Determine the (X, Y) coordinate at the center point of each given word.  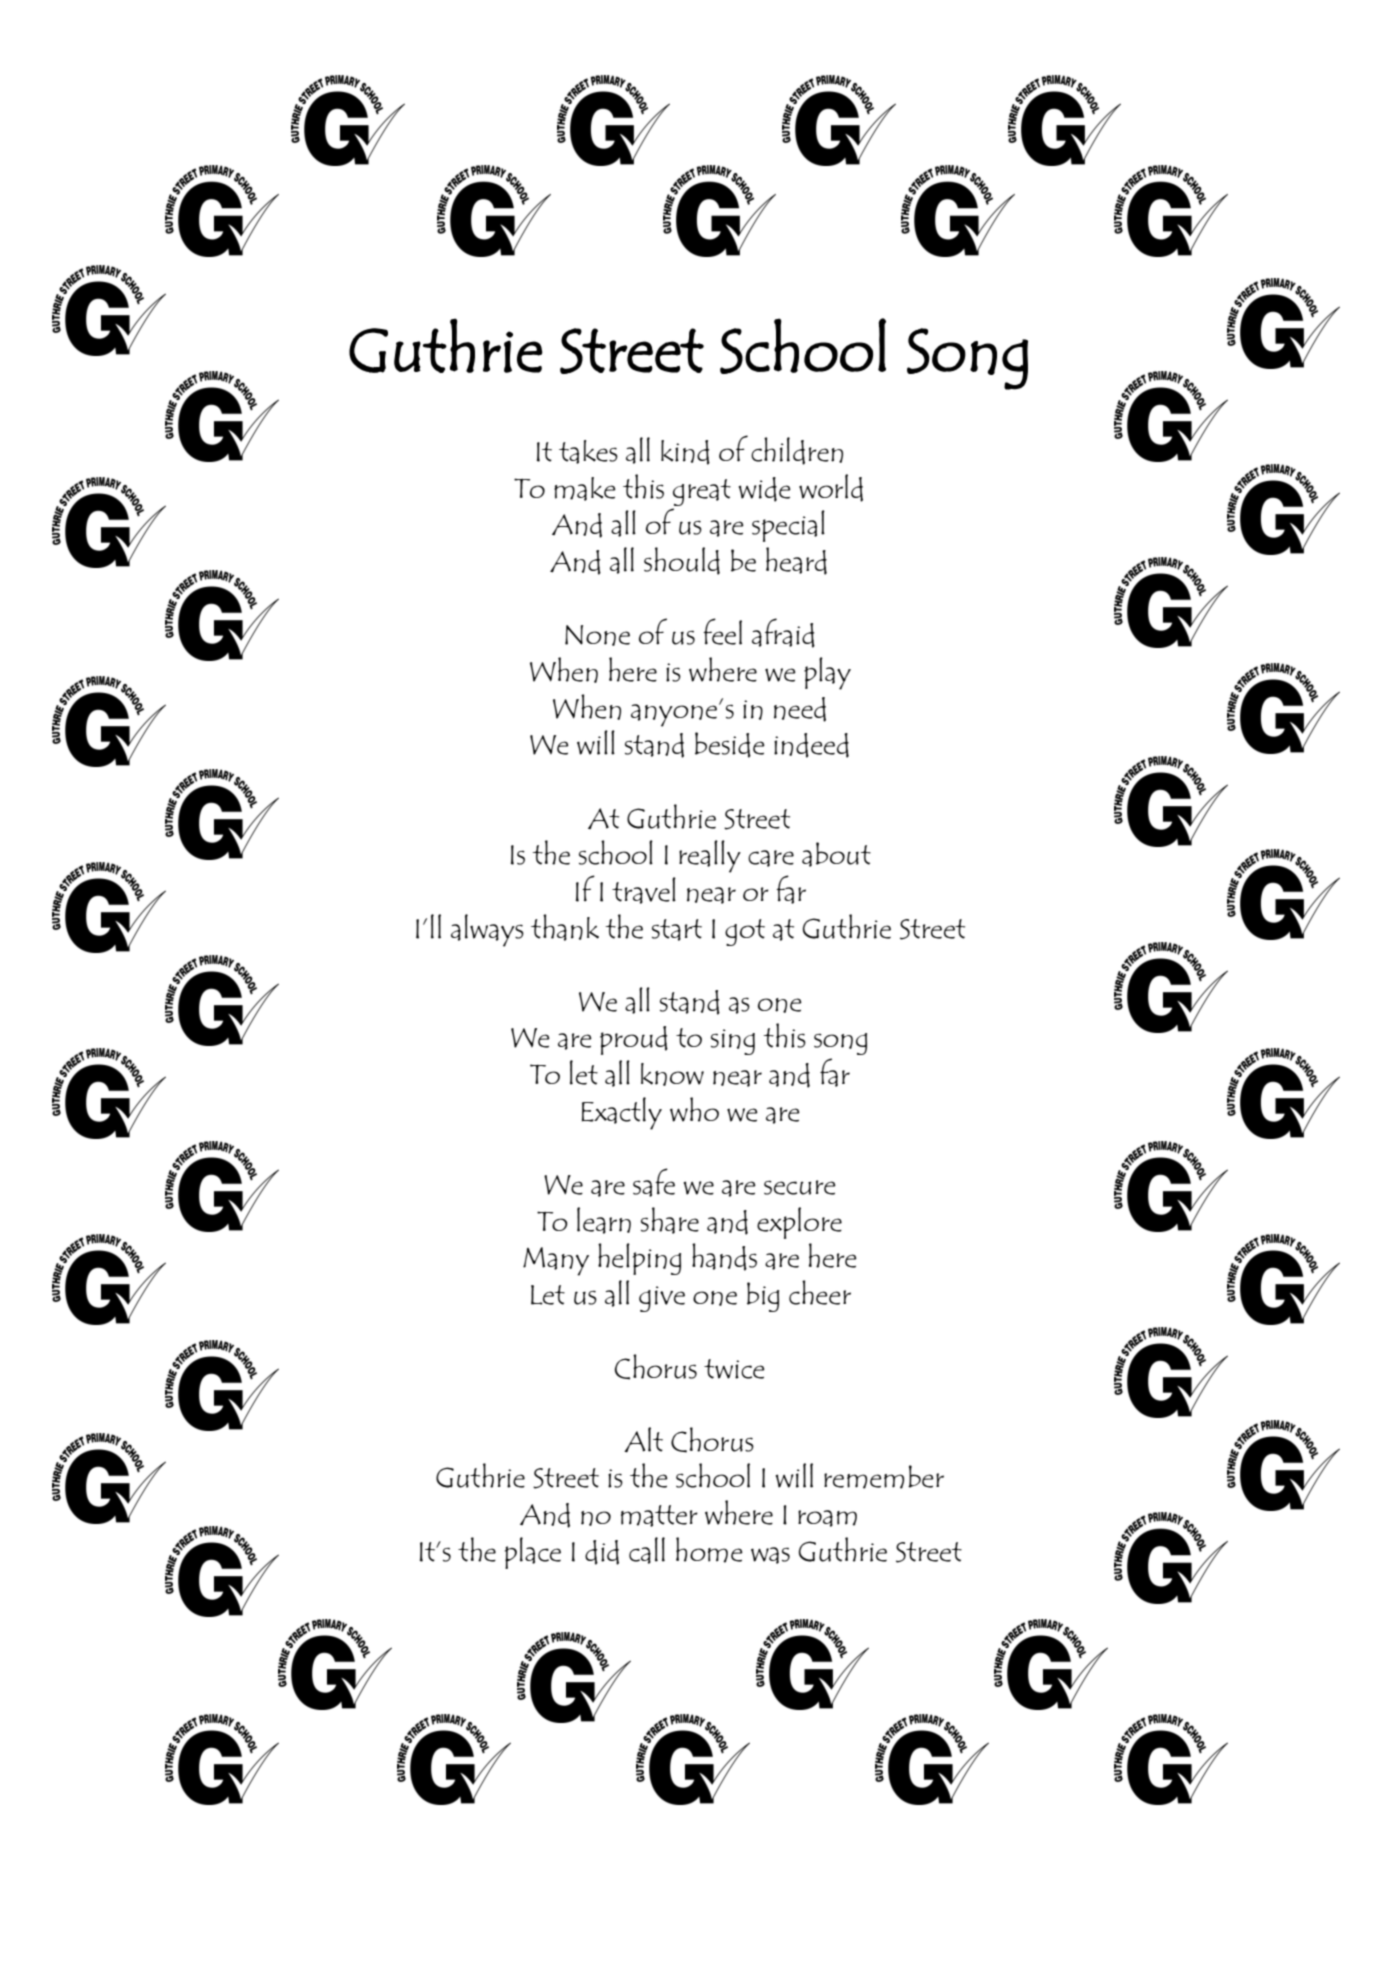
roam (827, 1518)
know (672, 1074)
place (533, 1553)
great (702, 492)
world (831, 488)
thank (565, 927)
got (745, 932)
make (585, 489)
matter (659, 1516)
